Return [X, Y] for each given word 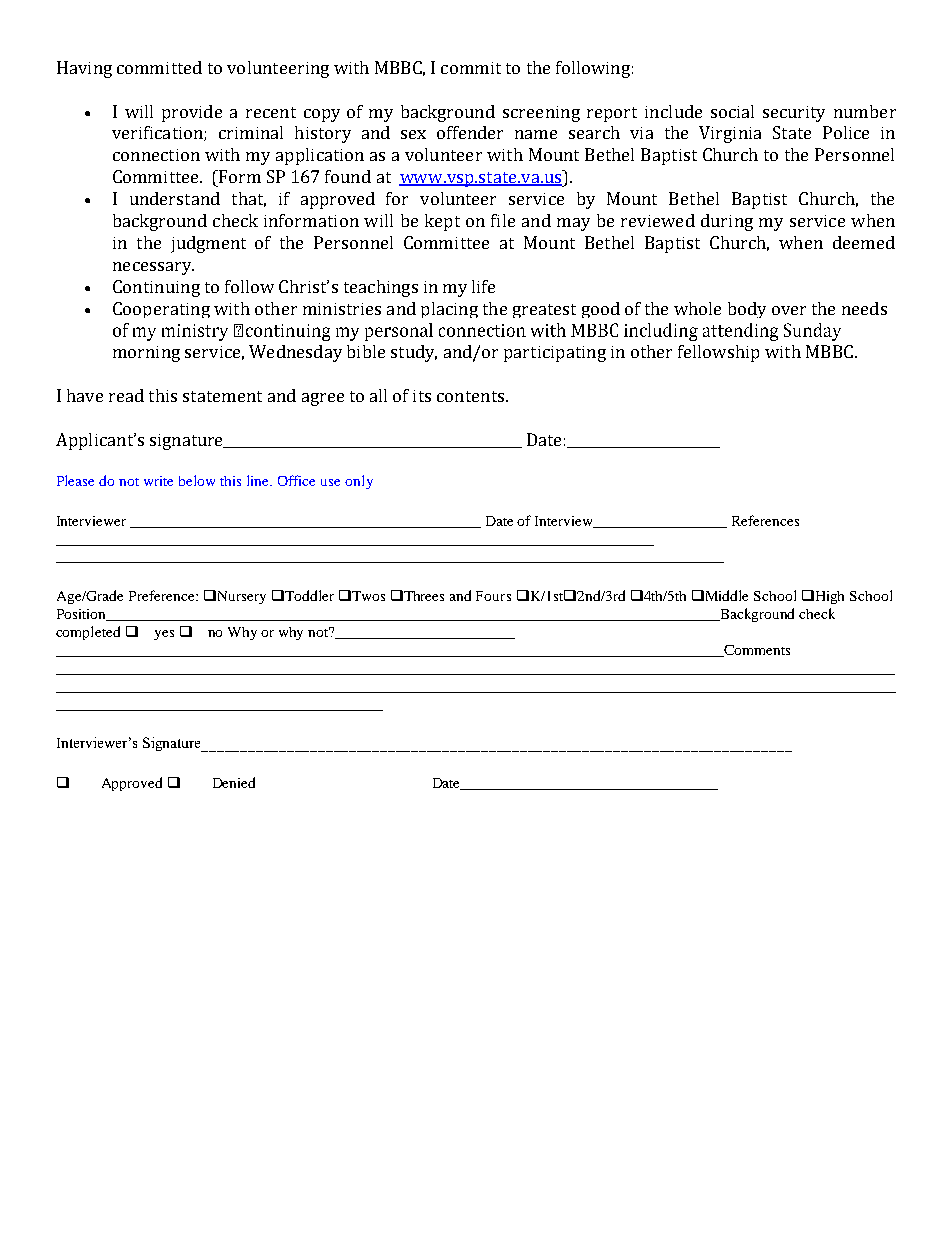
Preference [163, 595]
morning [146, 354]
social [732, 111]
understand [175, 198]
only [359, 482]
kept [442, 222]
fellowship [718, 353]
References [765, 520]
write [158, 481]
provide [192, 113]
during [727, 222]
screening [541, 114]
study [414, 353]
